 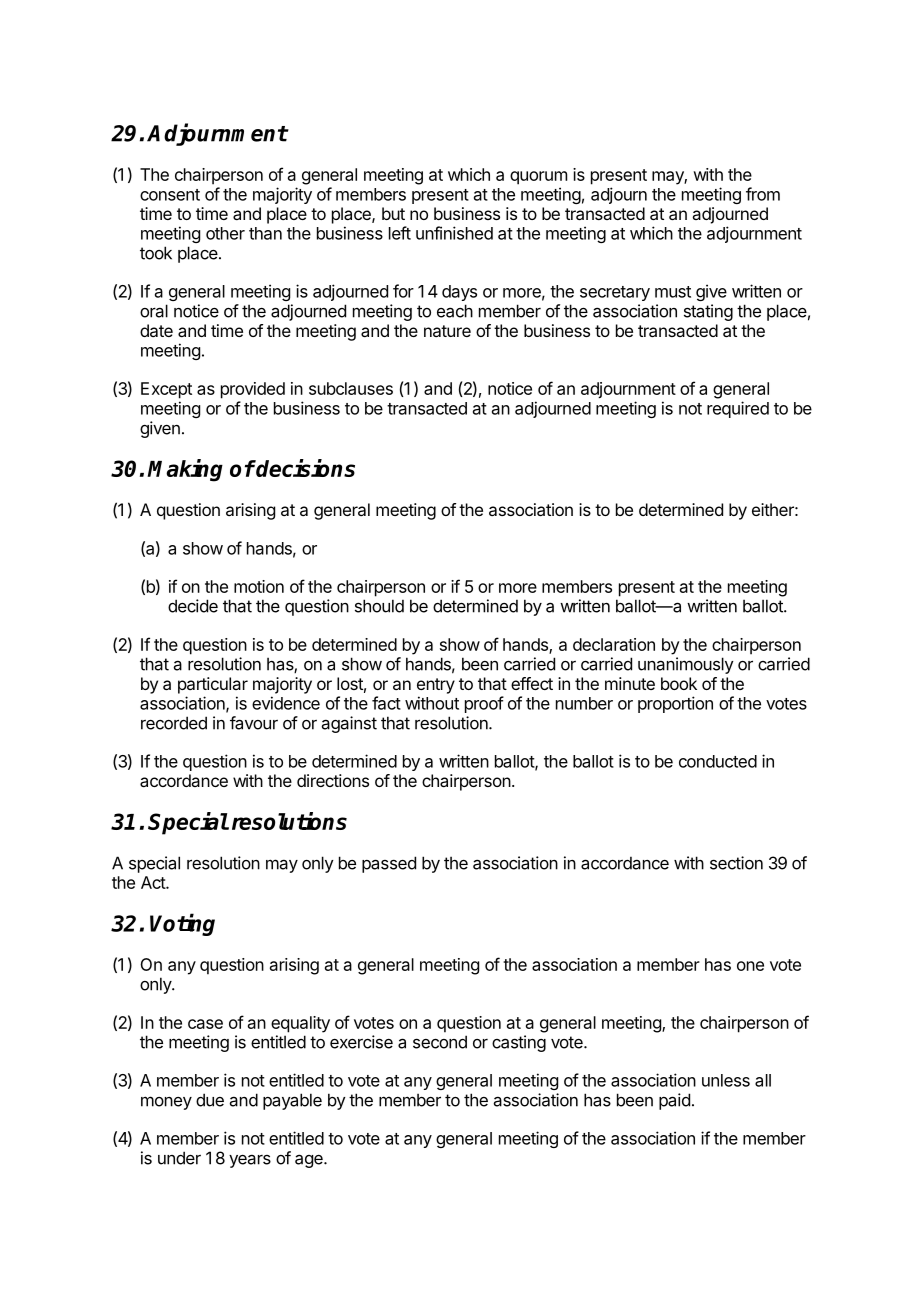 I want to click on other, so click(x=225, y=233).
